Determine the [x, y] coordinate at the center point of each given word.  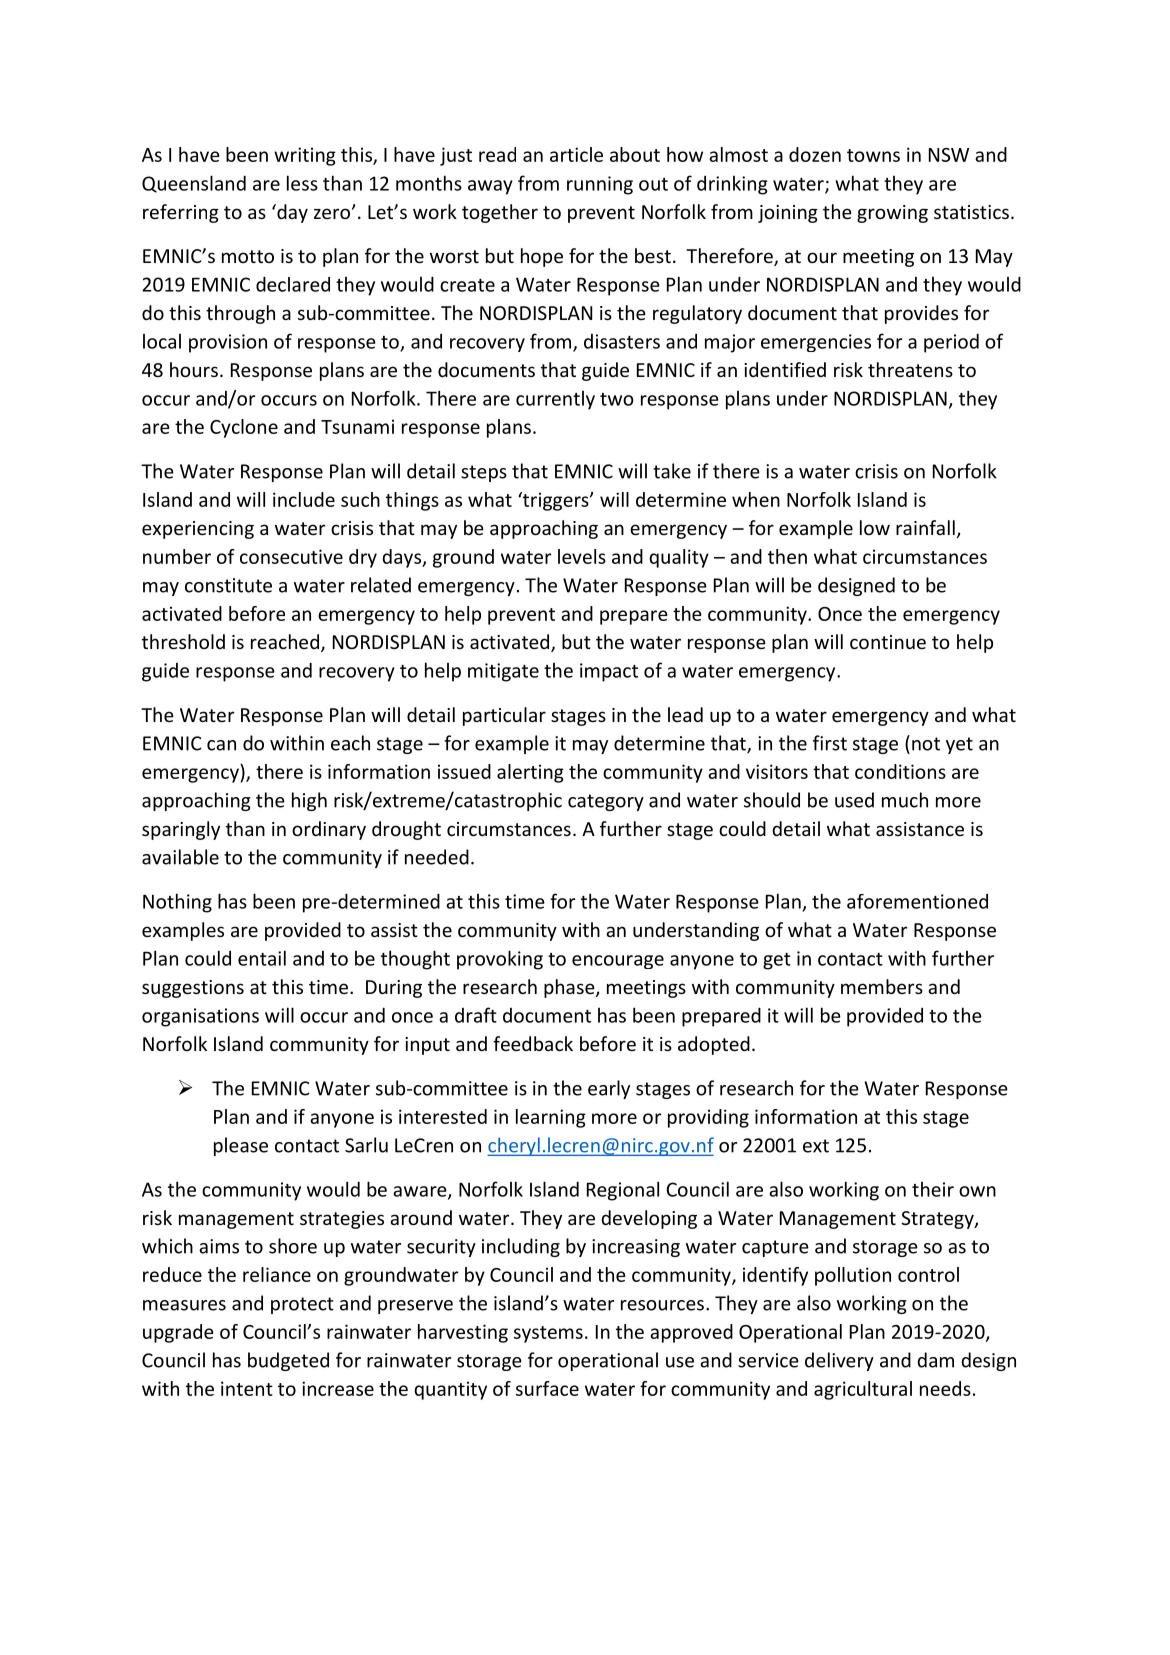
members [882, 986]
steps [484, 473]
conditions [900, 771]
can [221, 745]
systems [548, 1334]
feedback [533, 1043]
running [600, 185]
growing [892, 214]
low [875, 527]
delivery [839, 1361]
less [302, 183]
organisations [200, 1017]
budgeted [288, 1361]
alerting [530, 773]
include [304, 499]
